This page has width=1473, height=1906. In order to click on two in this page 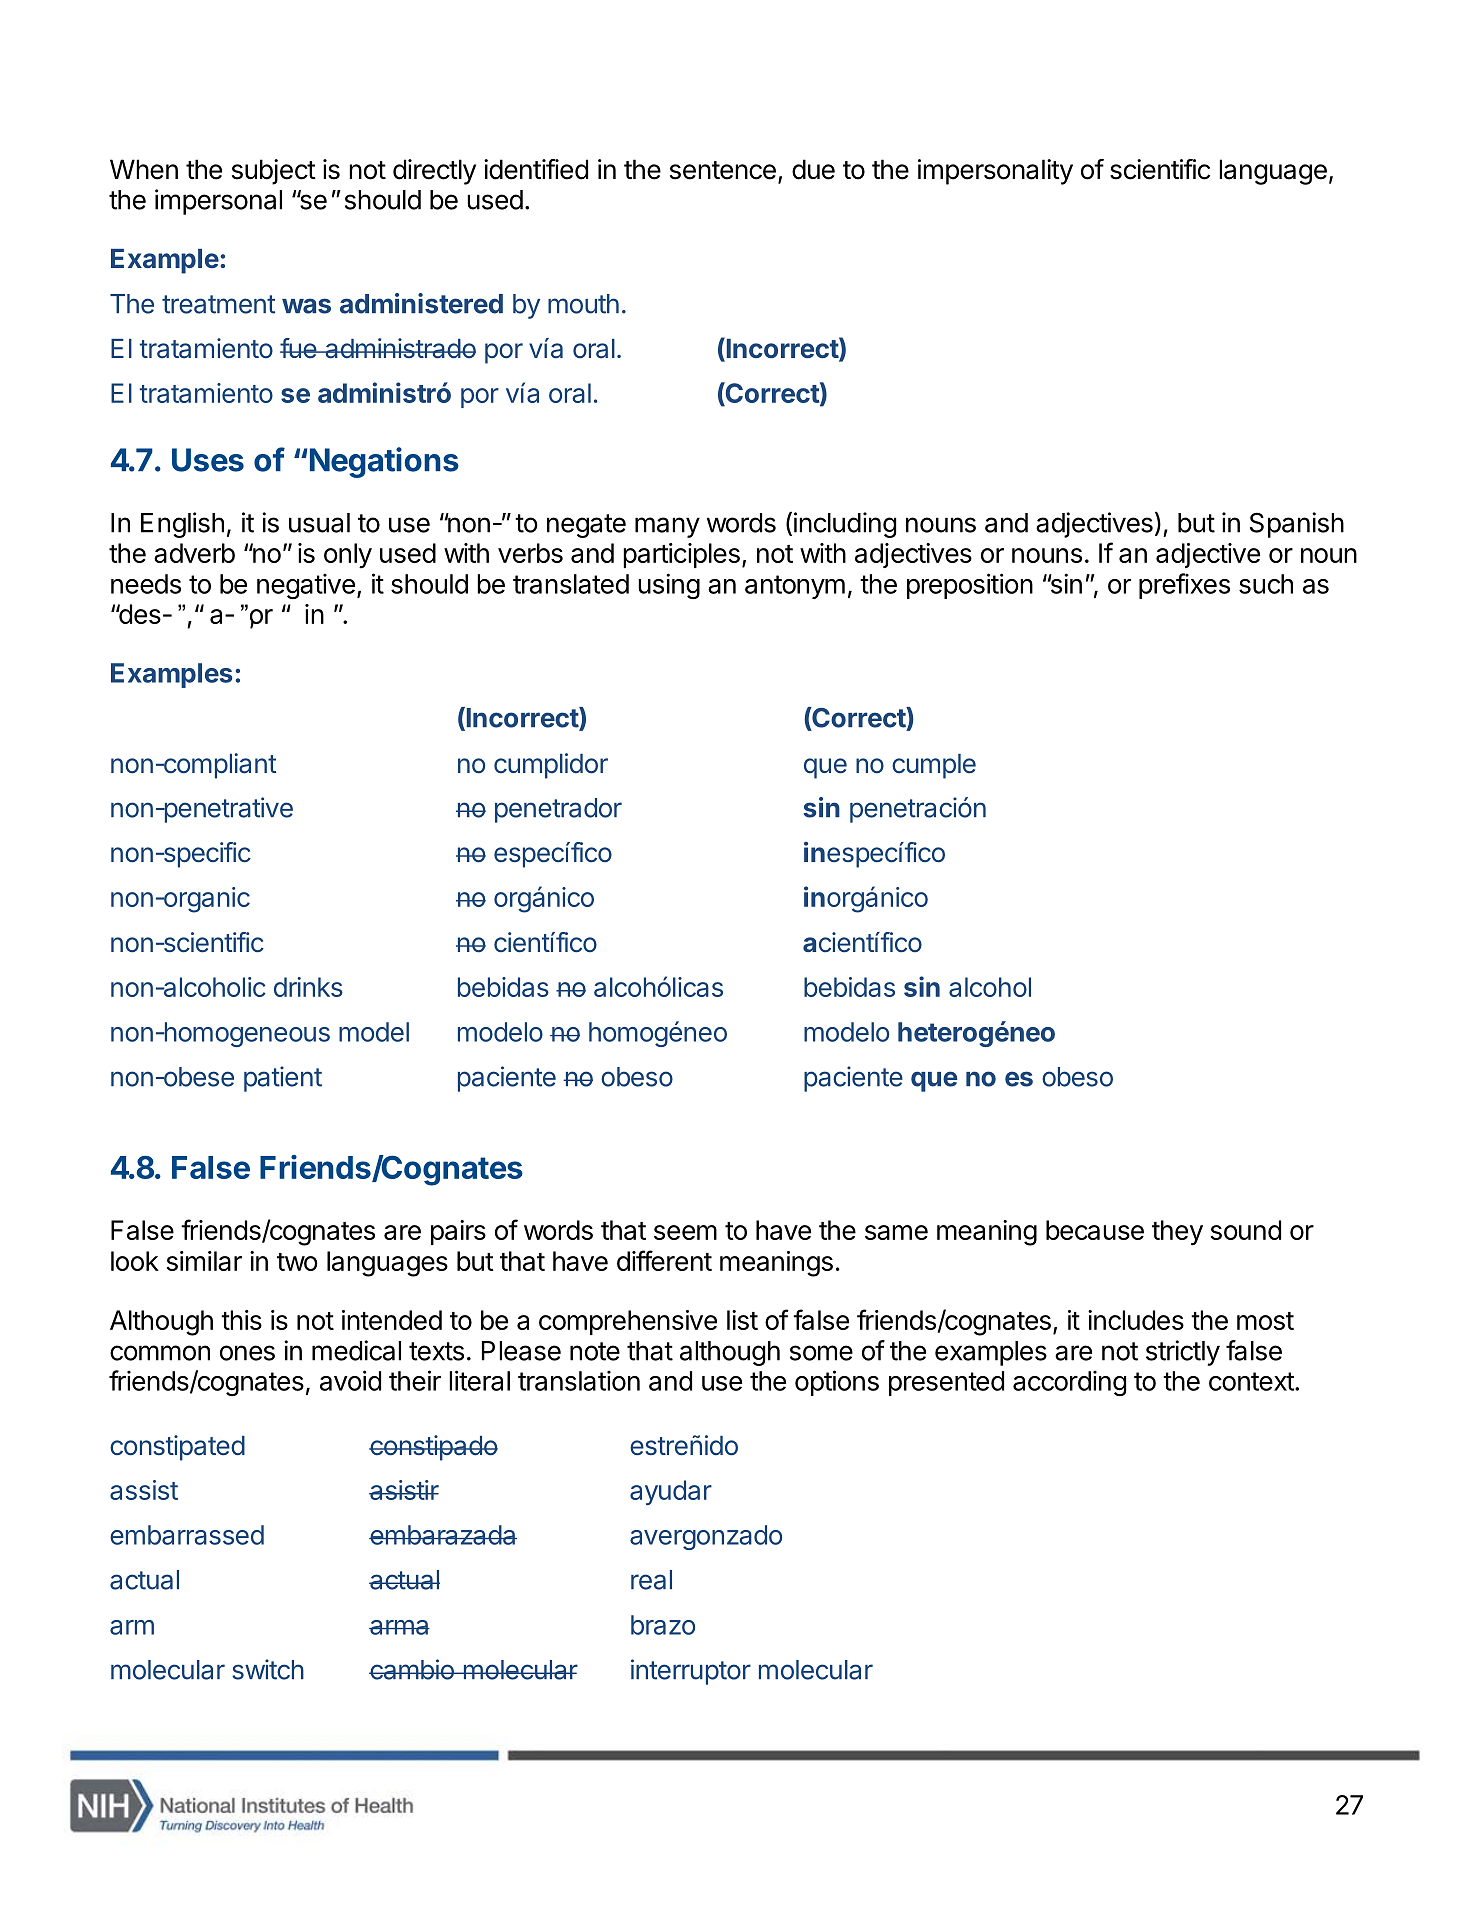, I will do `click(297, 1262)`.
